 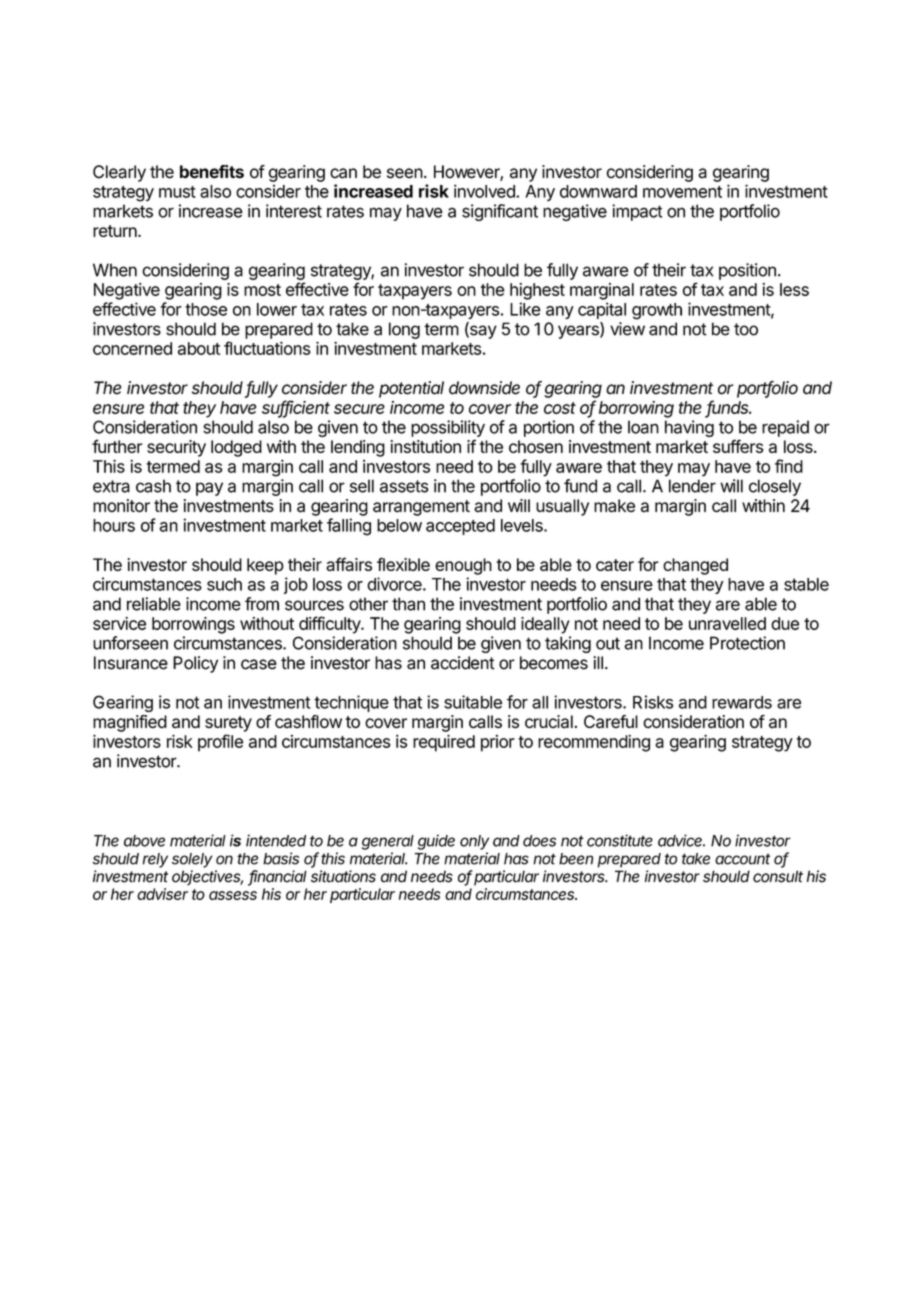 I want to click on involved, so click(x=485, y=191).
